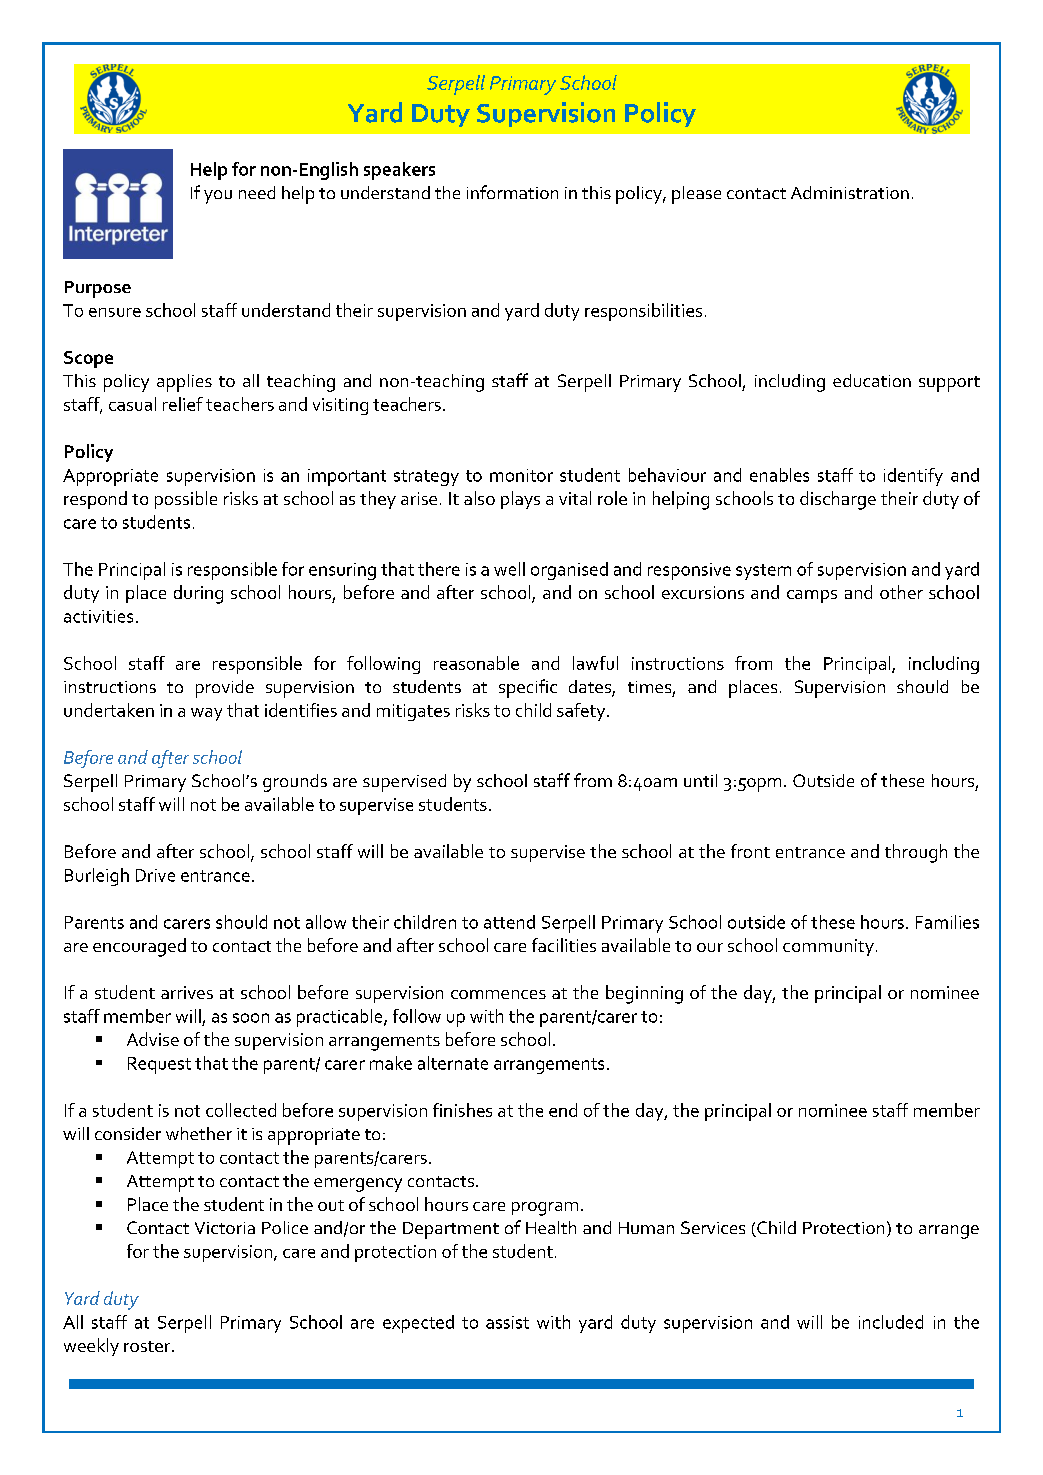 The height and width of the screenshot is (1475, 1043). I want to click on way, so click(206, 714).
